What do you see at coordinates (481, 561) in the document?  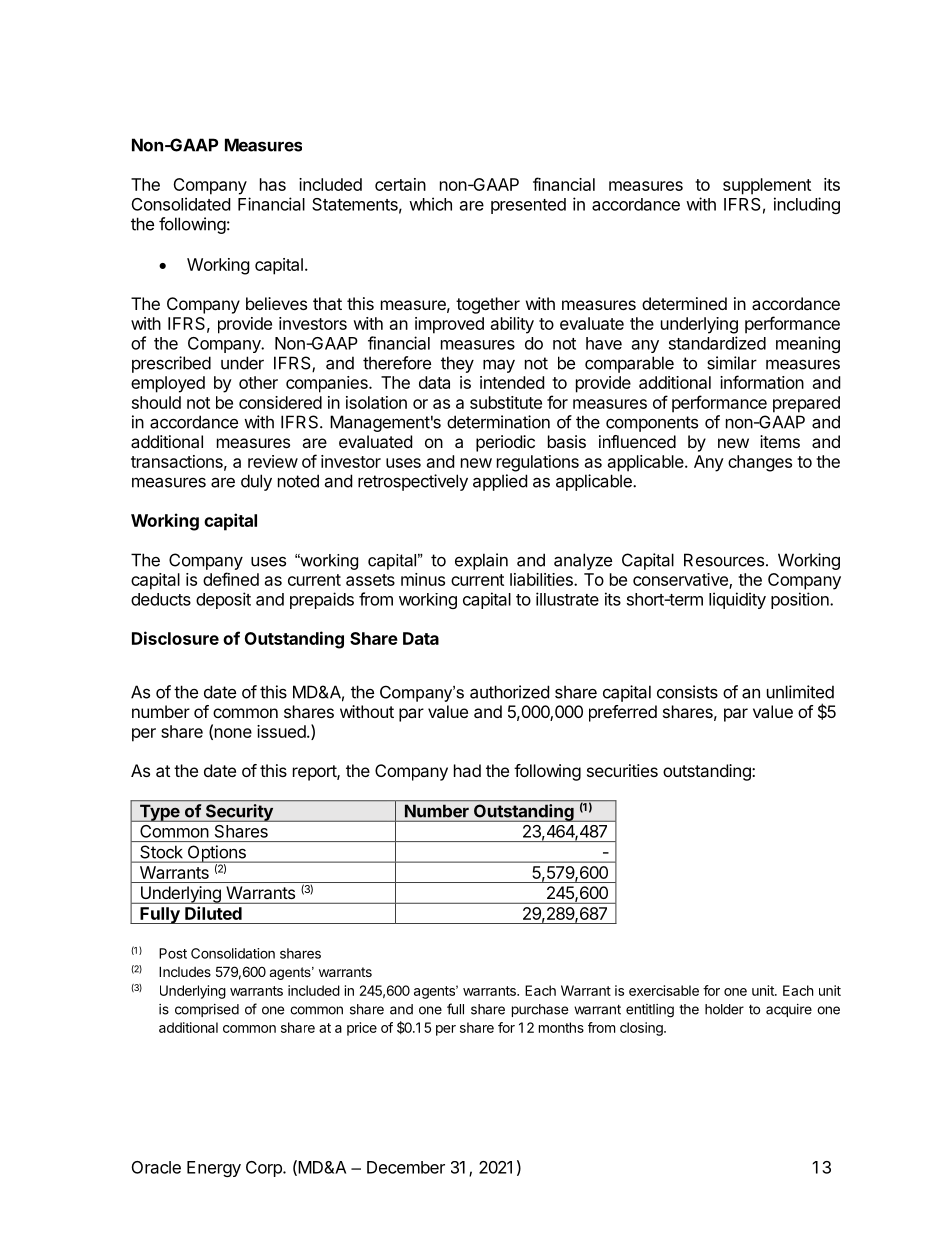 I see `explain` at bounding box center [481, 561].
